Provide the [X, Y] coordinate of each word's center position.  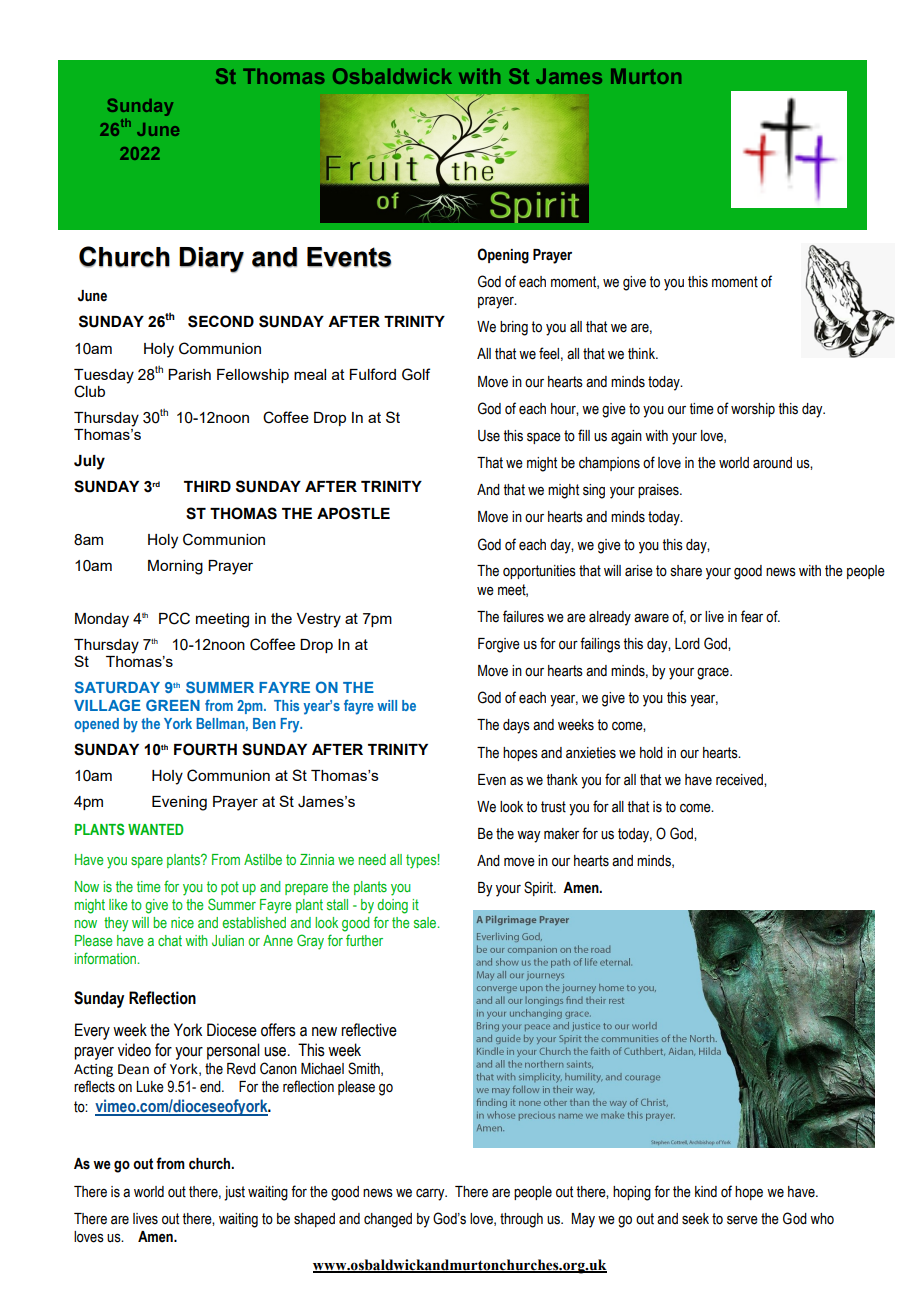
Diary [211, 260]
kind [706, 1192]
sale [426, 922]
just [234, 1193]
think [642, 354]
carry [431, 1194]
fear [752, 616]
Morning [175, 567]
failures [523, 616]
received [740, 780]
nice [182, 922]
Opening [503, 256]
